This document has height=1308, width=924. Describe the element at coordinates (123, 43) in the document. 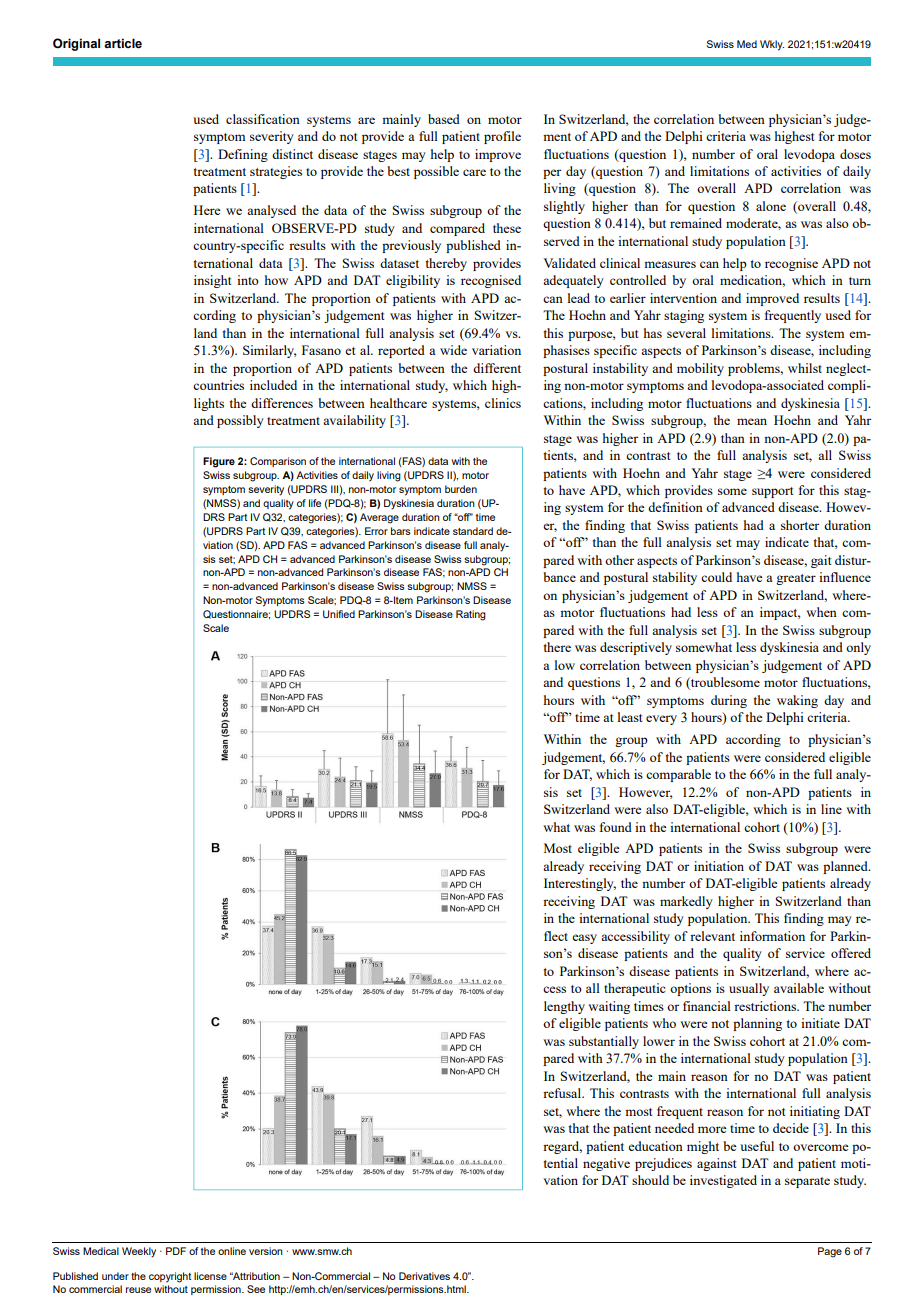

I see `article` at that location.
